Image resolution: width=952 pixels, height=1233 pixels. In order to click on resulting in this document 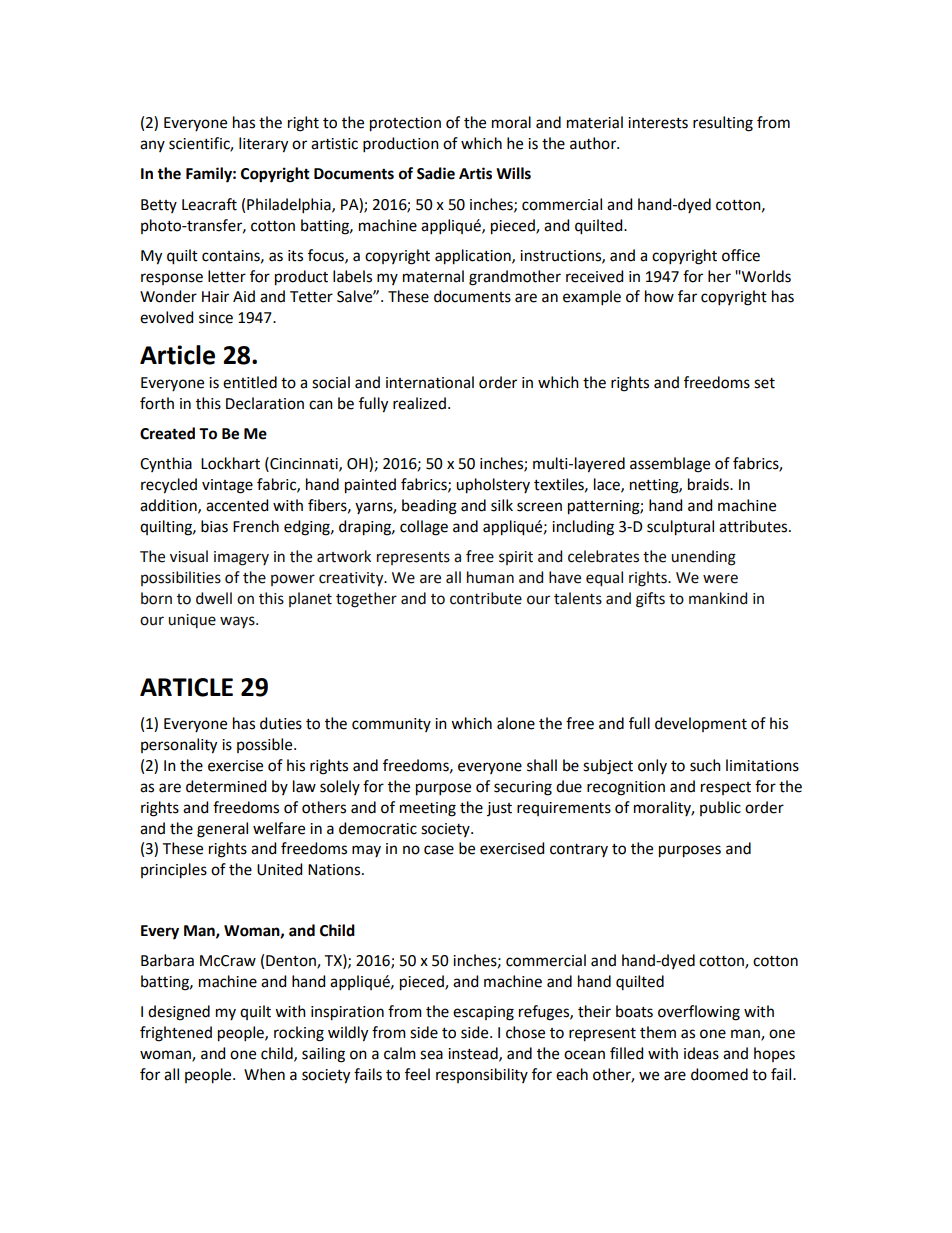, I will do `click(723, 124)`.
